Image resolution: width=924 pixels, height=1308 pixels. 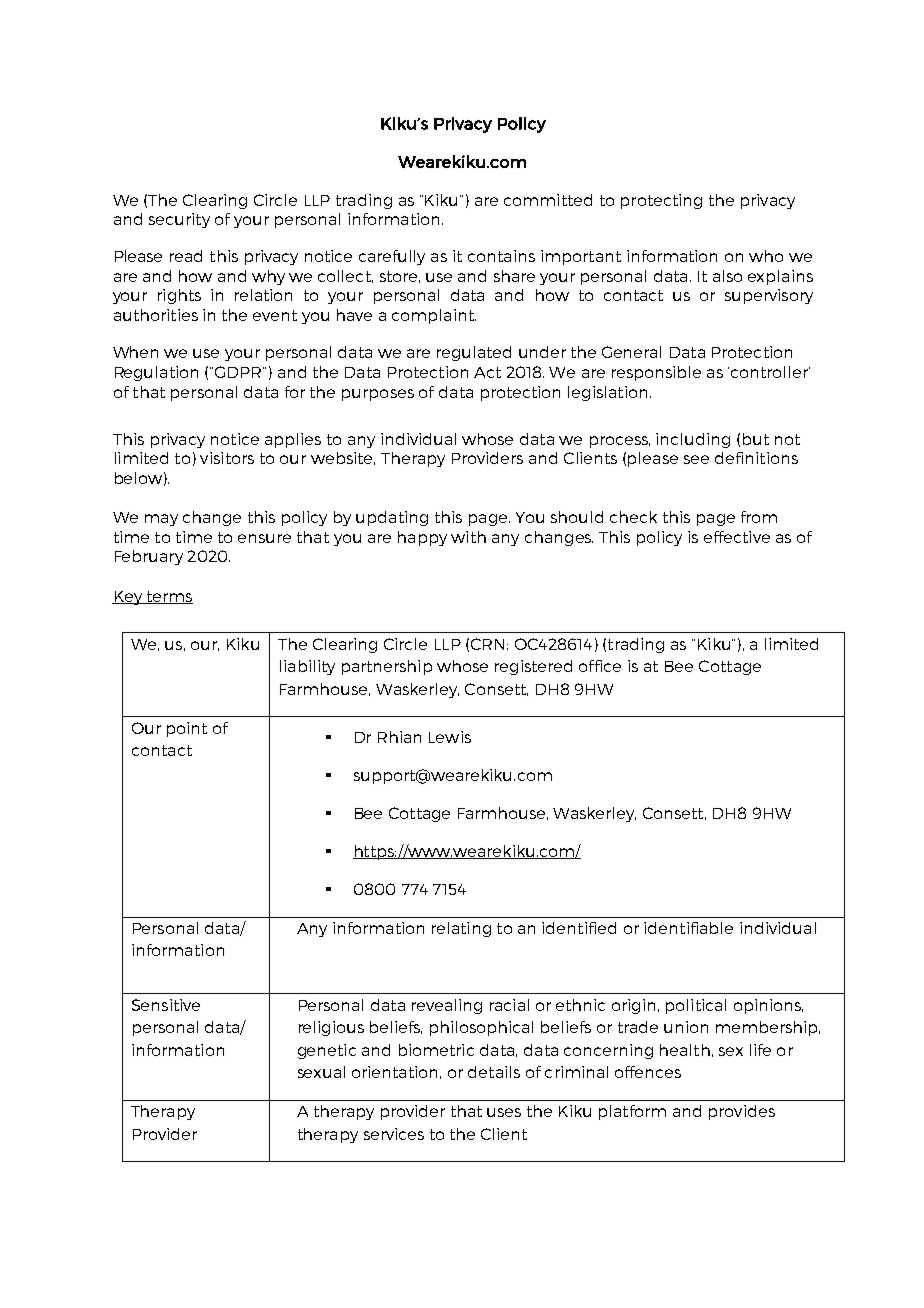 I want to click on uses, so click(x=504, y=1112).
